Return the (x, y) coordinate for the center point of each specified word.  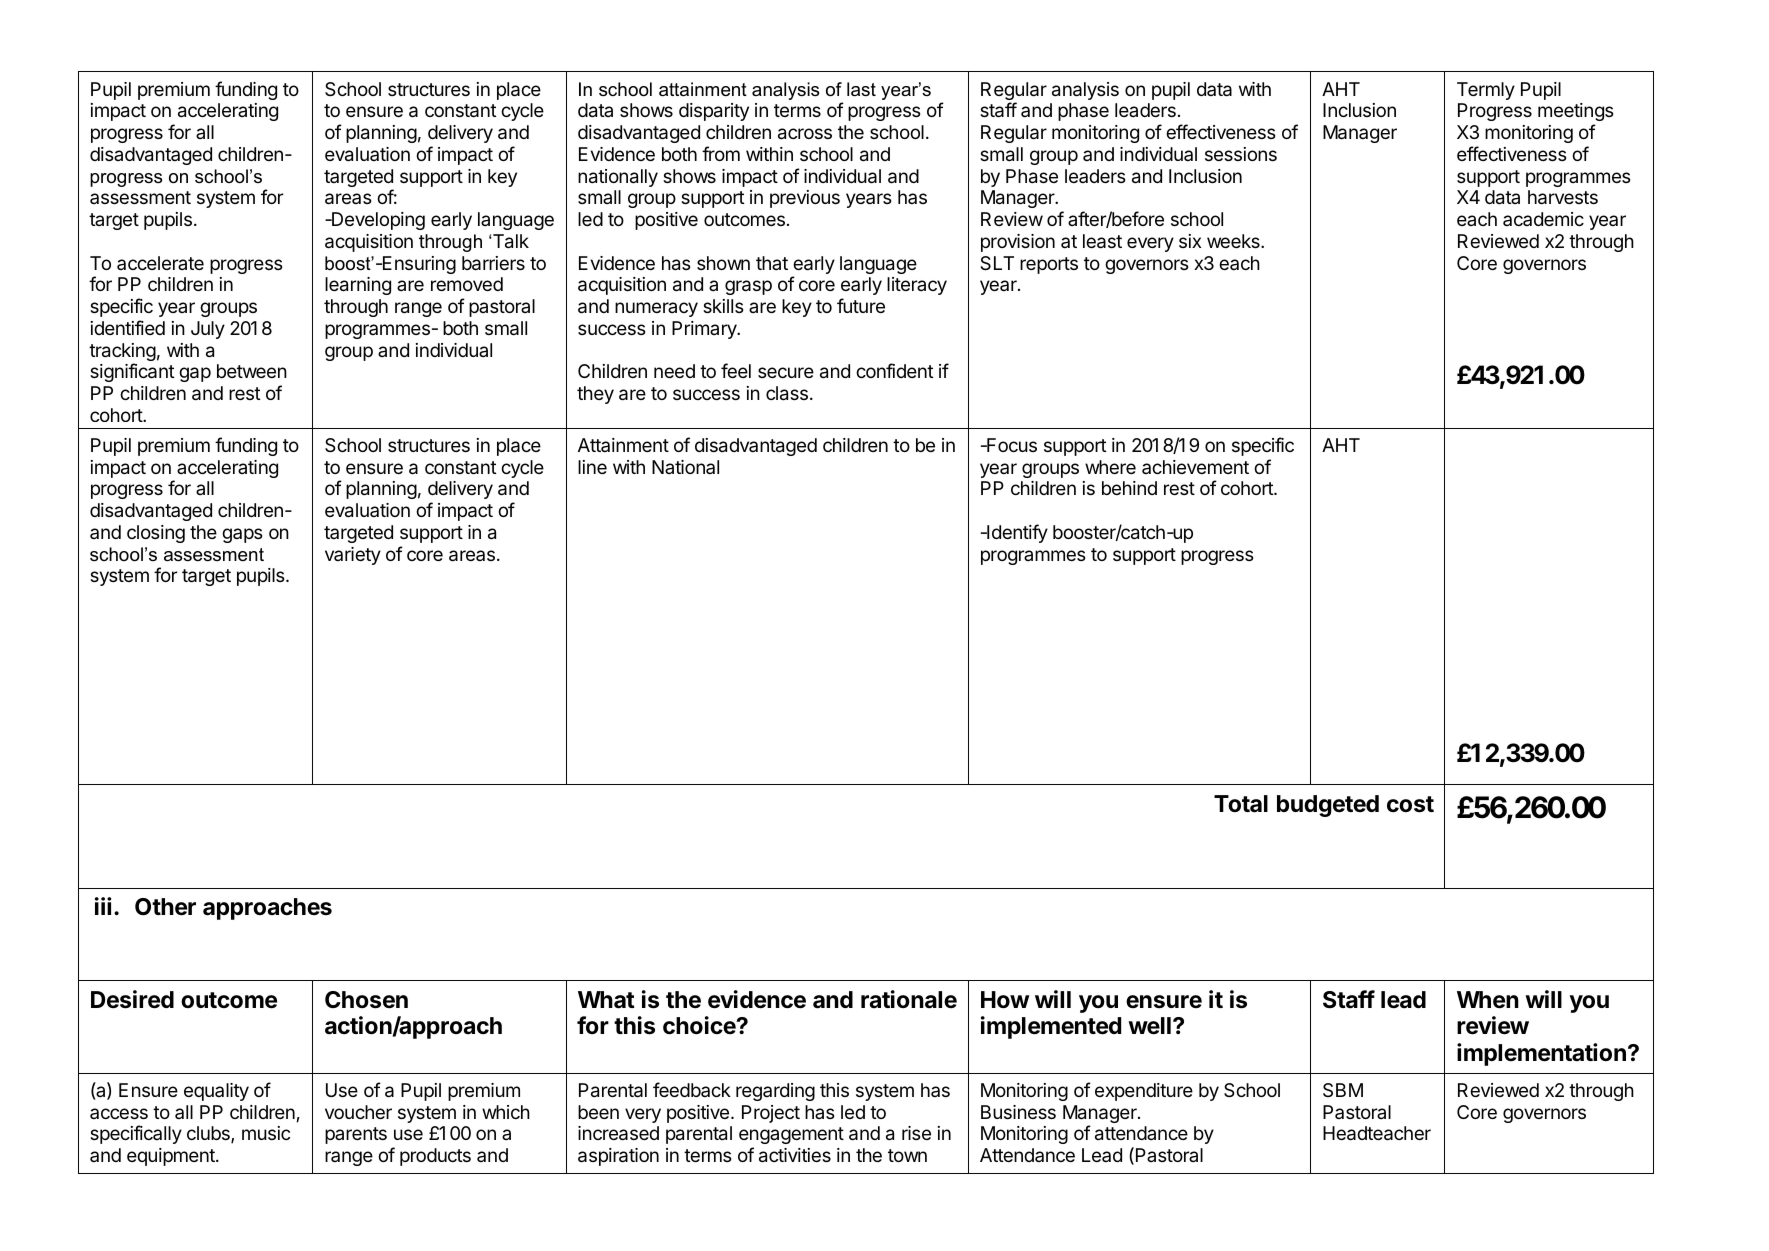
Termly (1486, 91)
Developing (377, 221)
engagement (791, 1135)
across (805, 134)
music (266, 1133)
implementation (1541, 1054)
